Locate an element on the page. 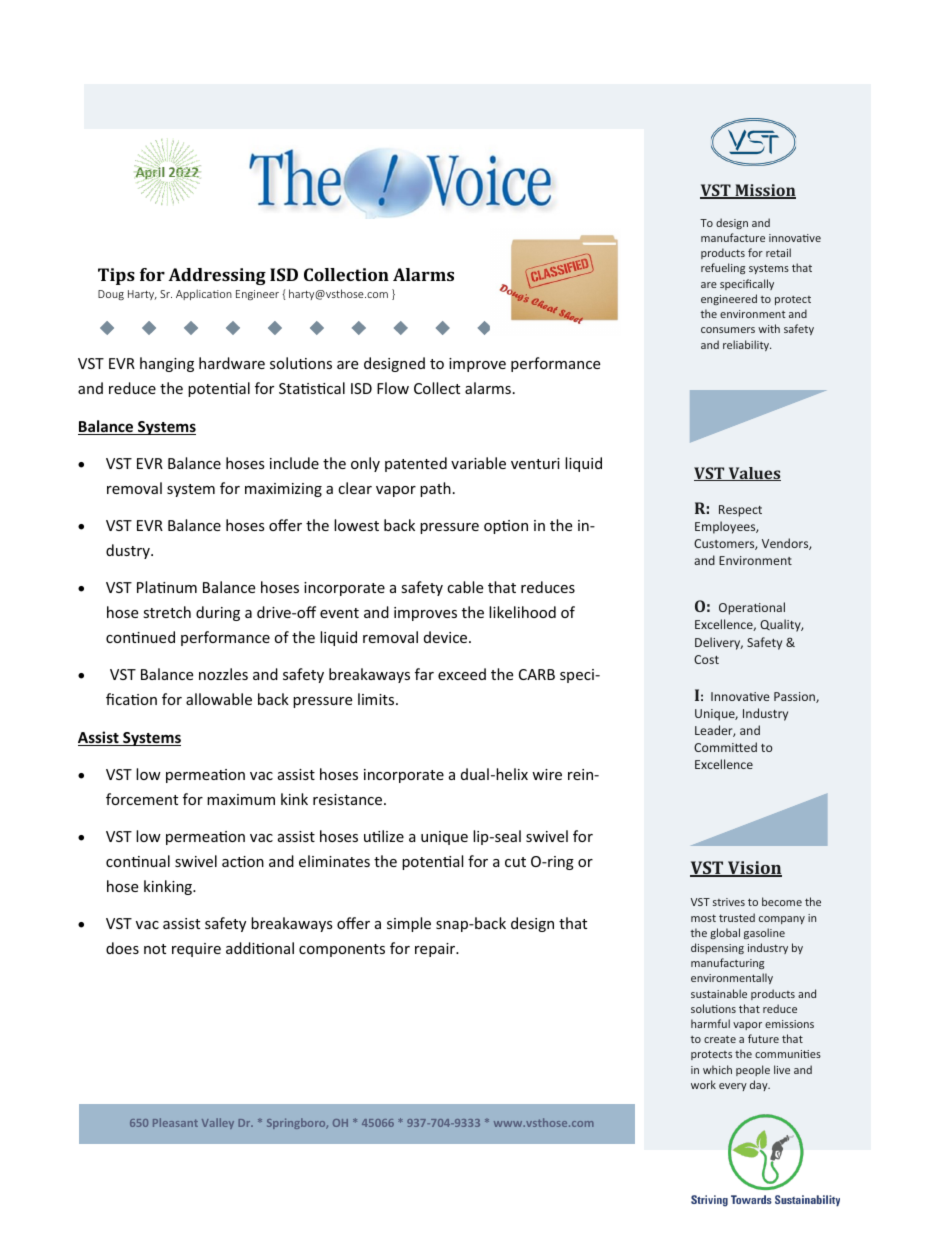 This image has height=1233, width=952. Flow is located at coordinates (393, 388).
